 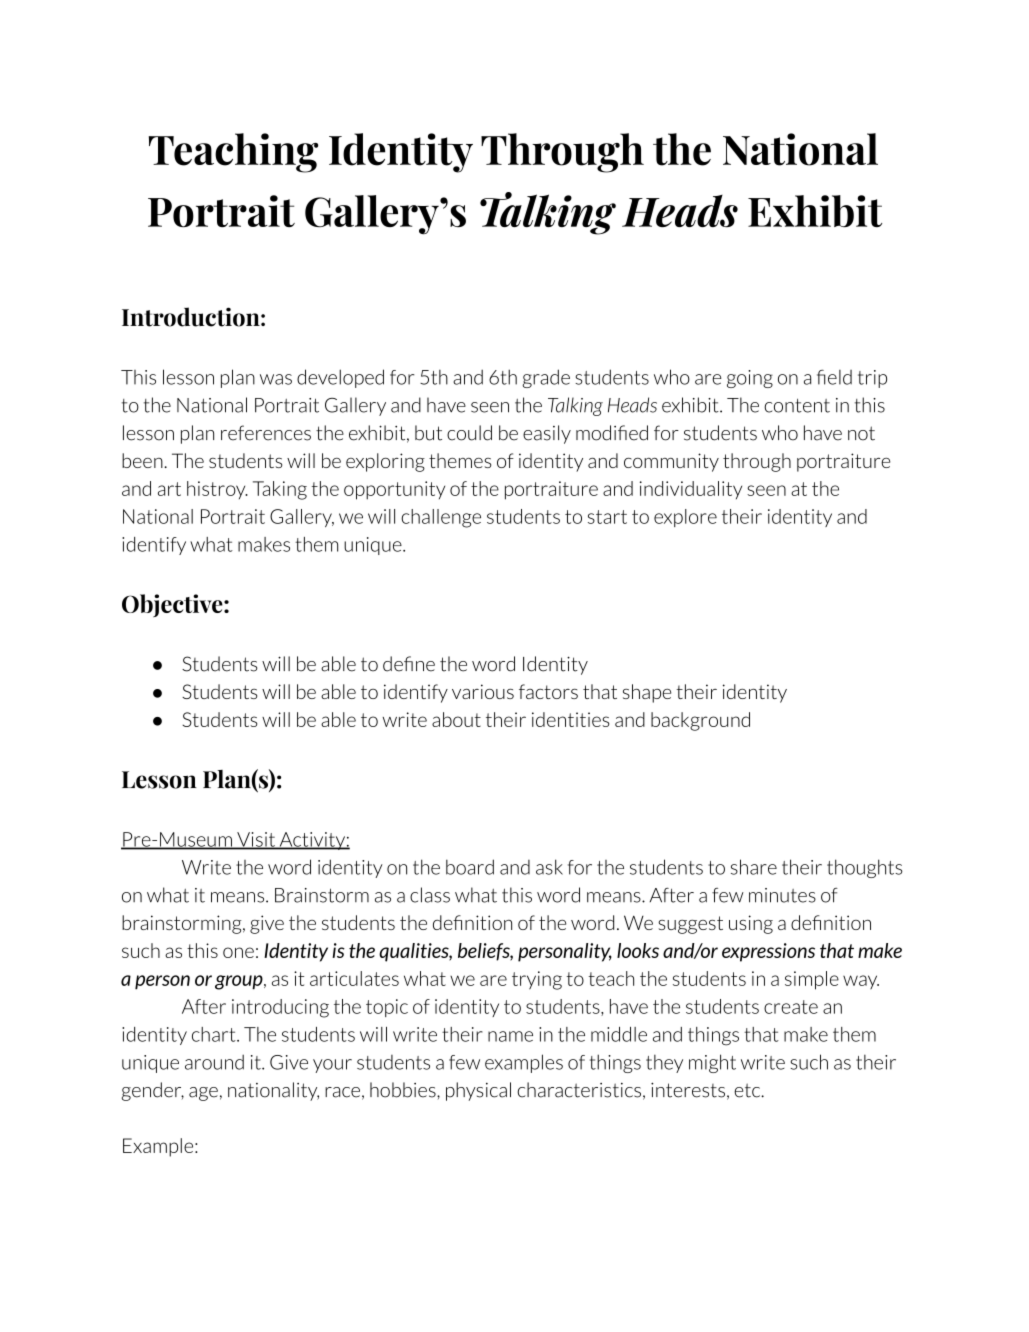 What do you see at coordinates (546, 378) in the image?
I see `grade` at bounding box center [546, 378].
